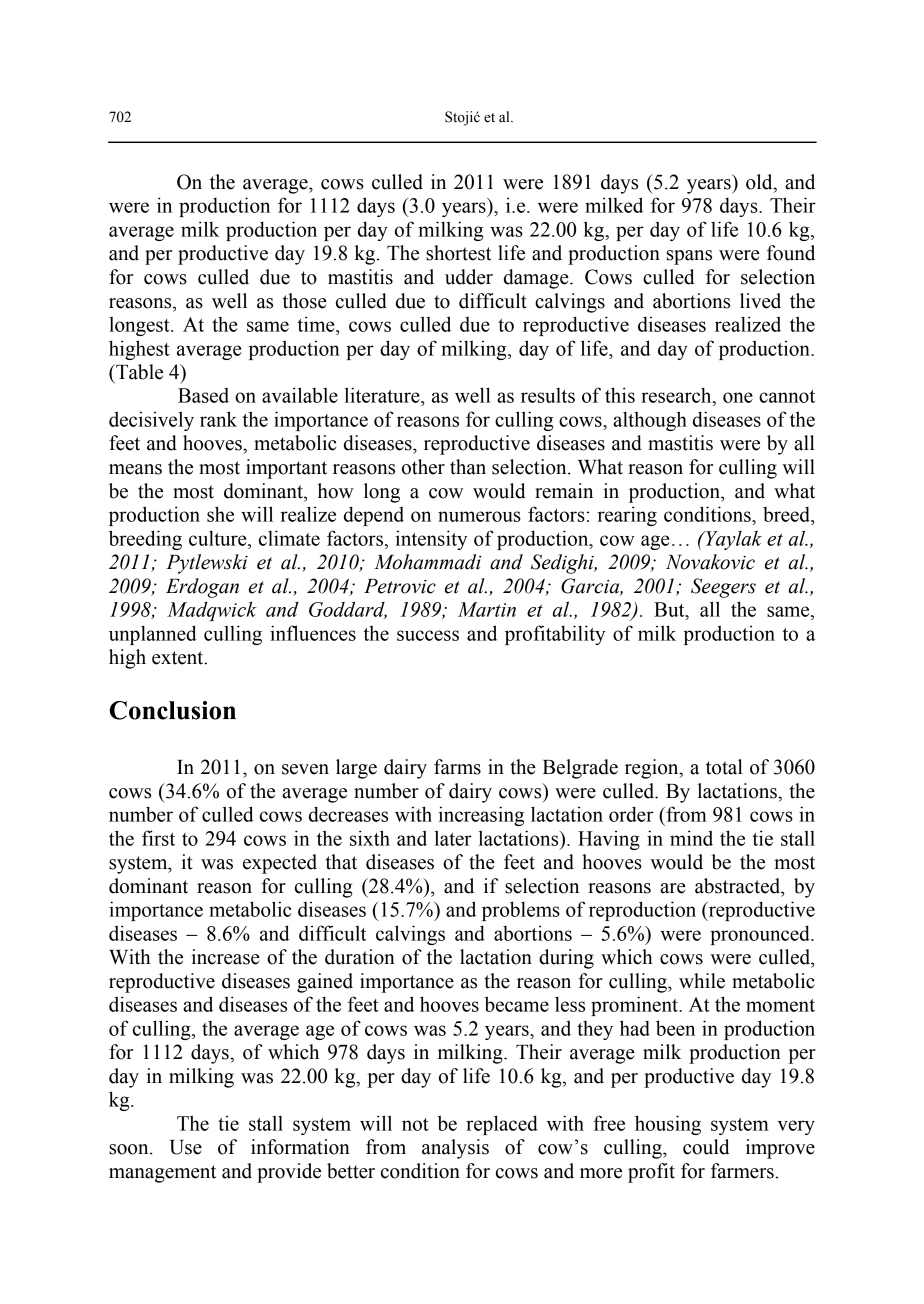 This image has width=924, height=1304. What do you see at coordinates (724, 767) in the image?
I see `total` at bounding box center [724, 767].
